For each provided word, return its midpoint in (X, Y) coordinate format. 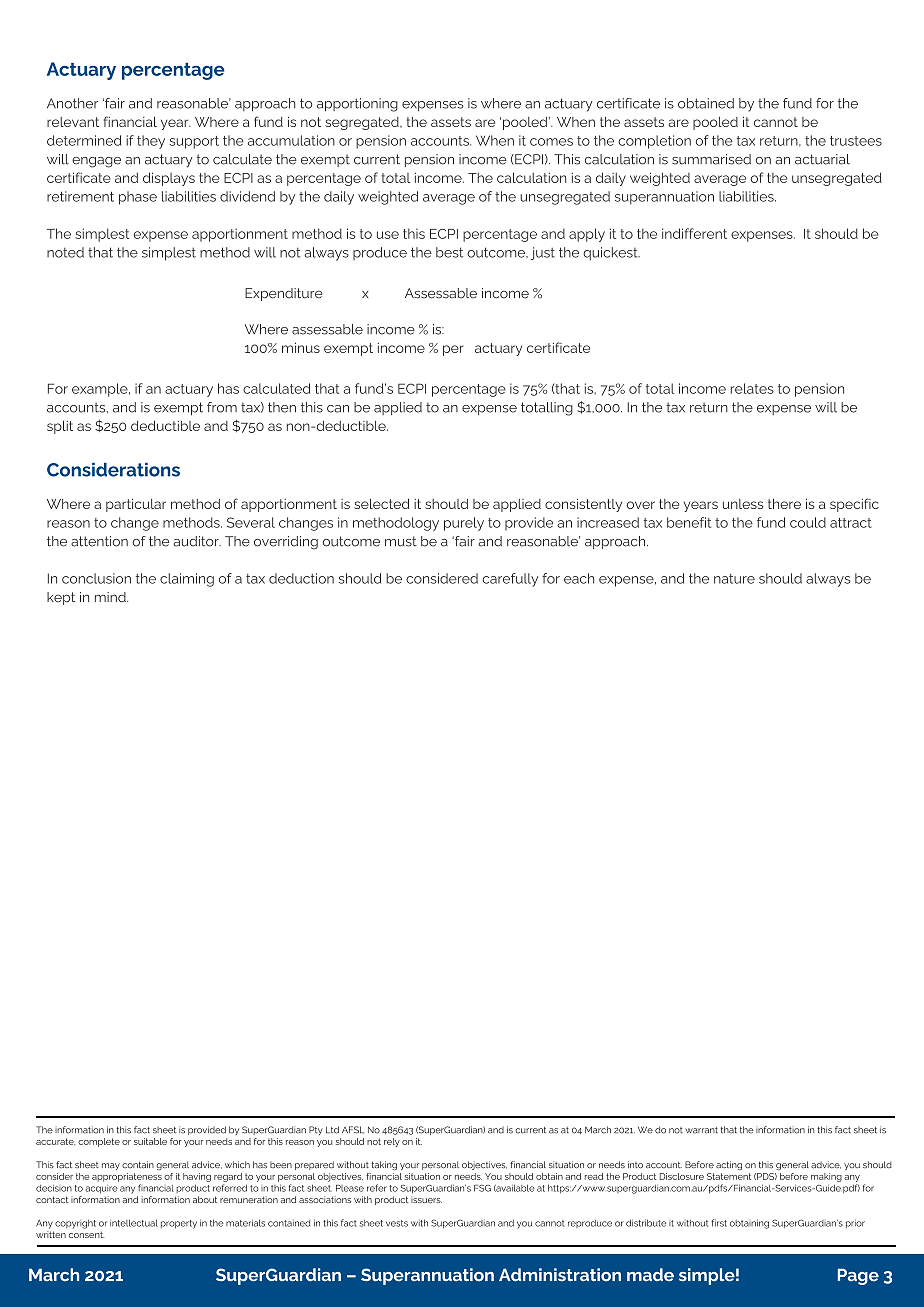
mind (111, 597)
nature (734, 579)
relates (752, 388)
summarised (711, 159)
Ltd (332, 1130)
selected (382, 504)
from (222, 407)
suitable (150, 1141)
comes (551, 142)
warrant (701, 1130)
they (151, 142)
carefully (510, 580)
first (719, 1223)
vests (397, 1223)
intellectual (134, 1223)
